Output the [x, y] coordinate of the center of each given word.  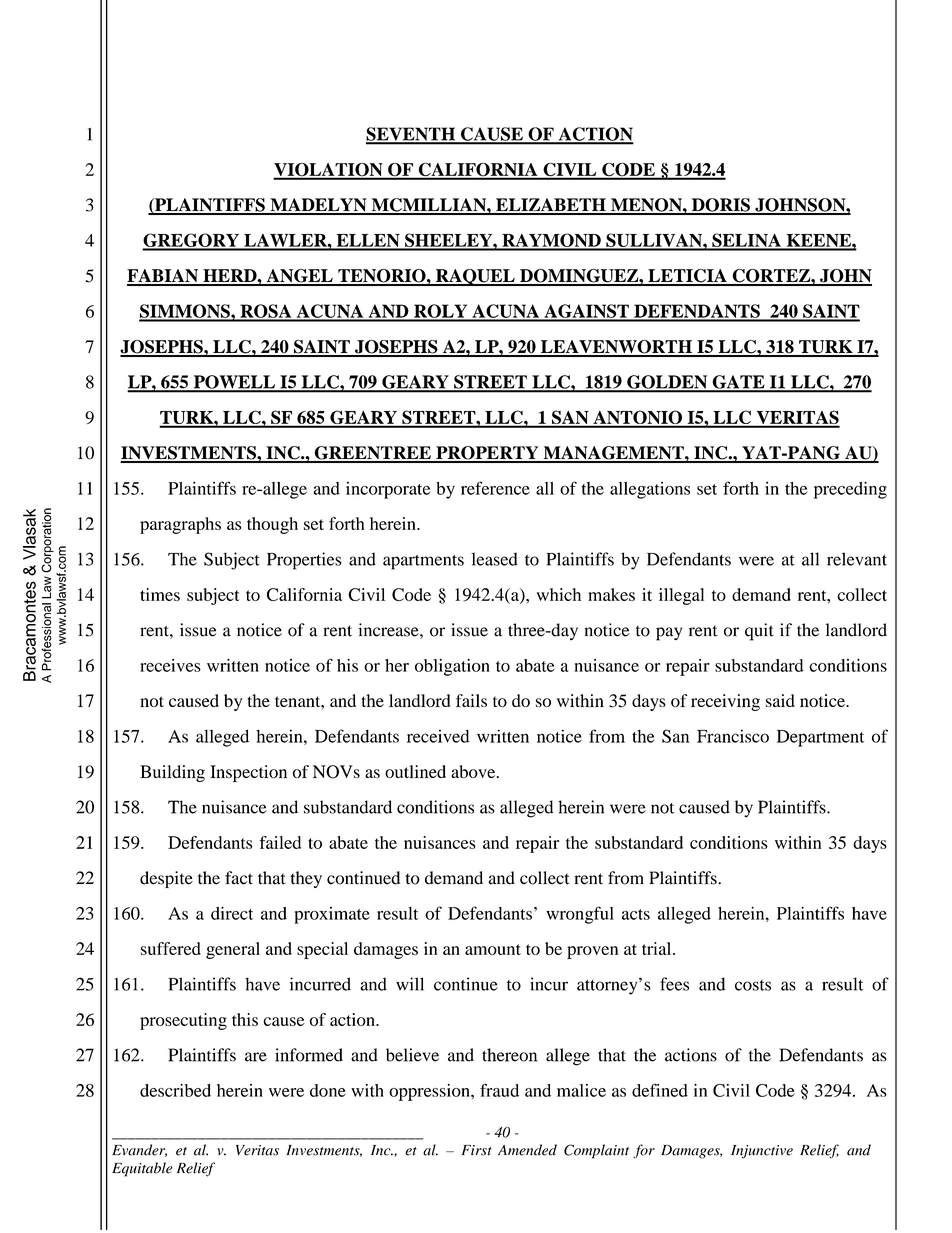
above [474, 771]
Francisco [733, 736]
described [175, 1090]
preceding [850, 490]
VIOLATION [329, 171]
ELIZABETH [551, 206]
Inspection [248, 773]
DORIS [720, 206]
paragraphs [180, 525]
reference [495, 488]
